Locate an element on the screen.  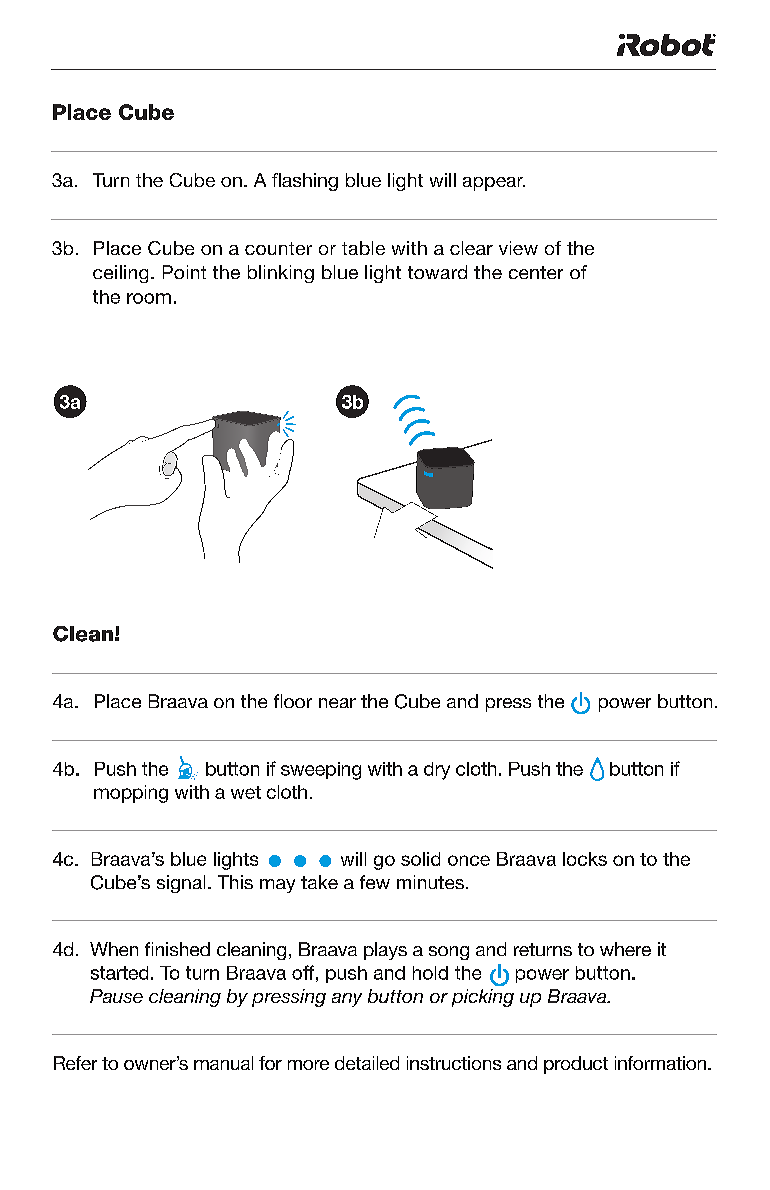
floor is located at coordinates (293, 701).
